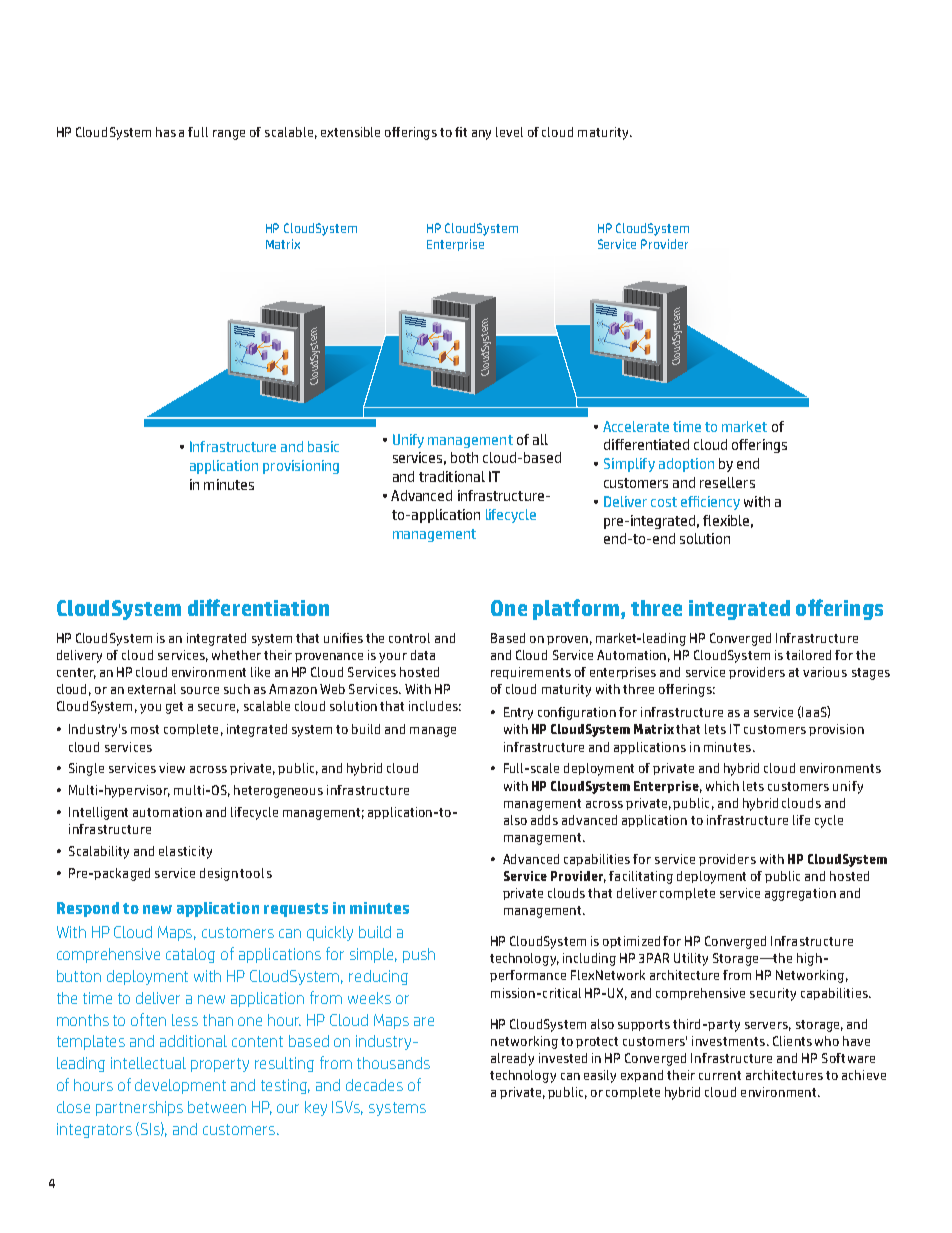 Image resolution: width=952 pixels, height=1233 pixels. What do you see at coordinates (236, 655) in the page?
I see `whether` at bounding box center [236, 655].
